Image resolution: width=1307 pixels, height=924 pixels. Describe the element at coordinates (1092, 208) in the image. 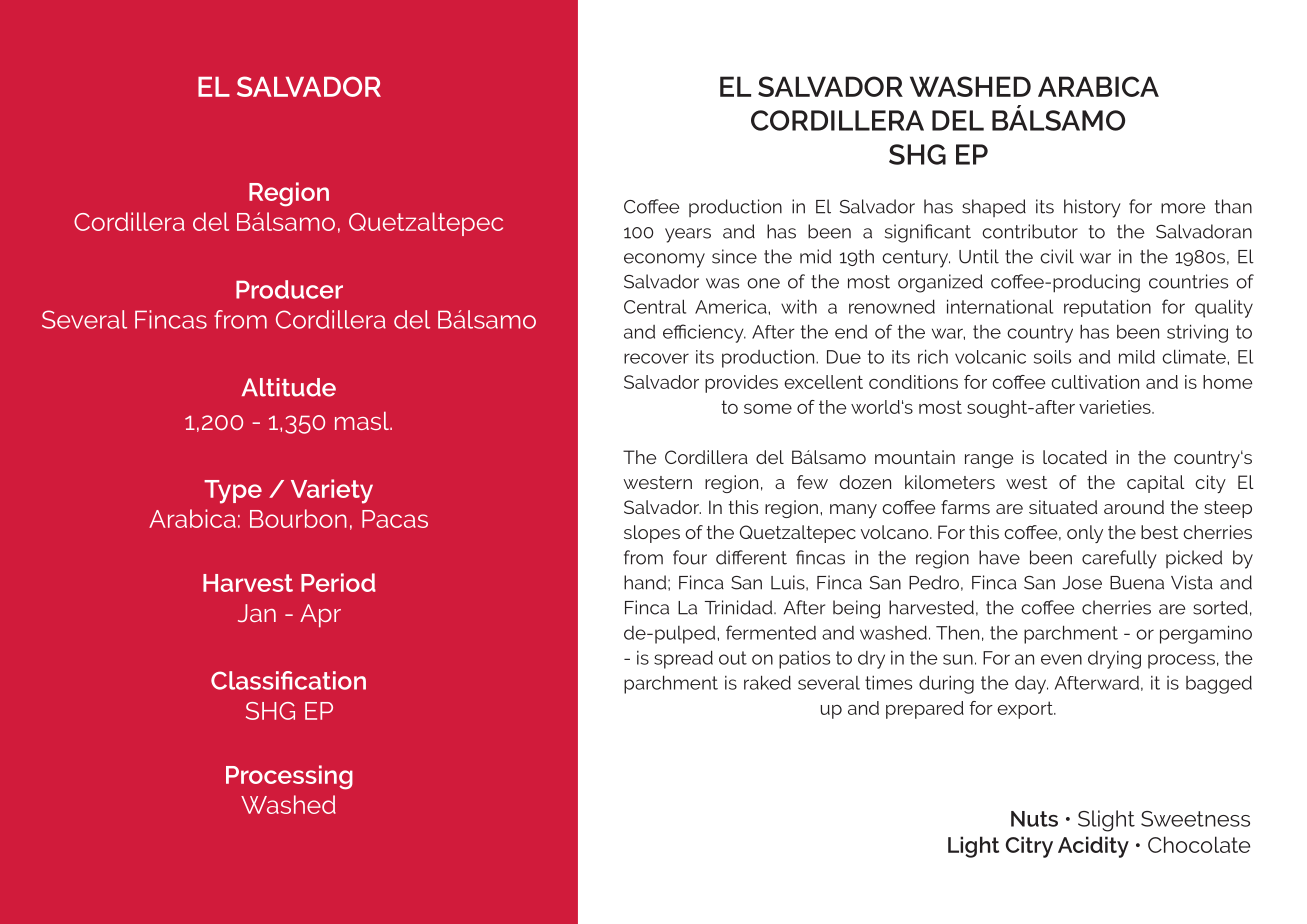

I see `history` at that location.
